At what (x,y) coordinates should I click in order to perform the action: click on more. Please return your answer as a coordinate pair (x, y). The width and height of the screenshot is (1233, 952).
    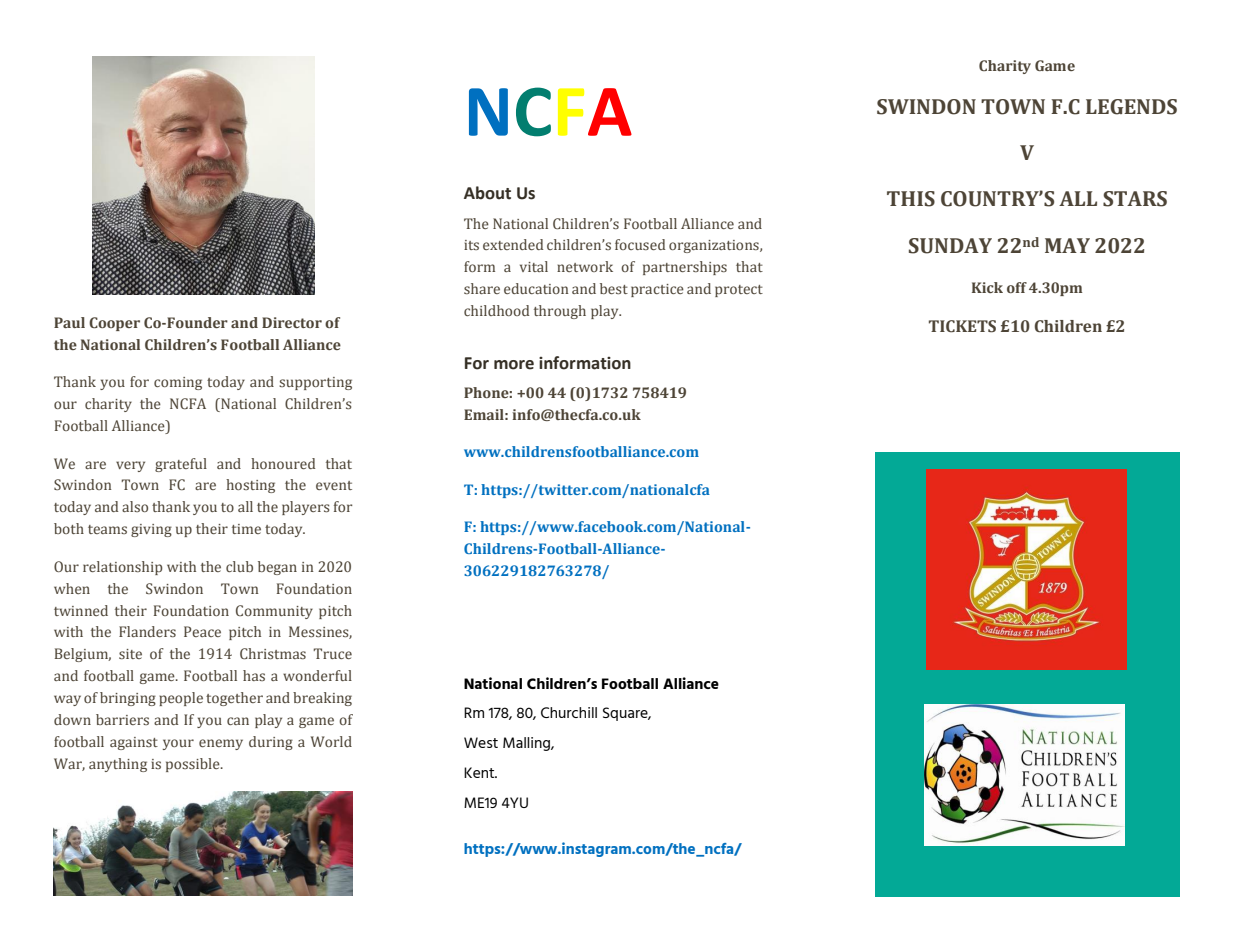
    Looking at the image, I should click on (514, 365).
